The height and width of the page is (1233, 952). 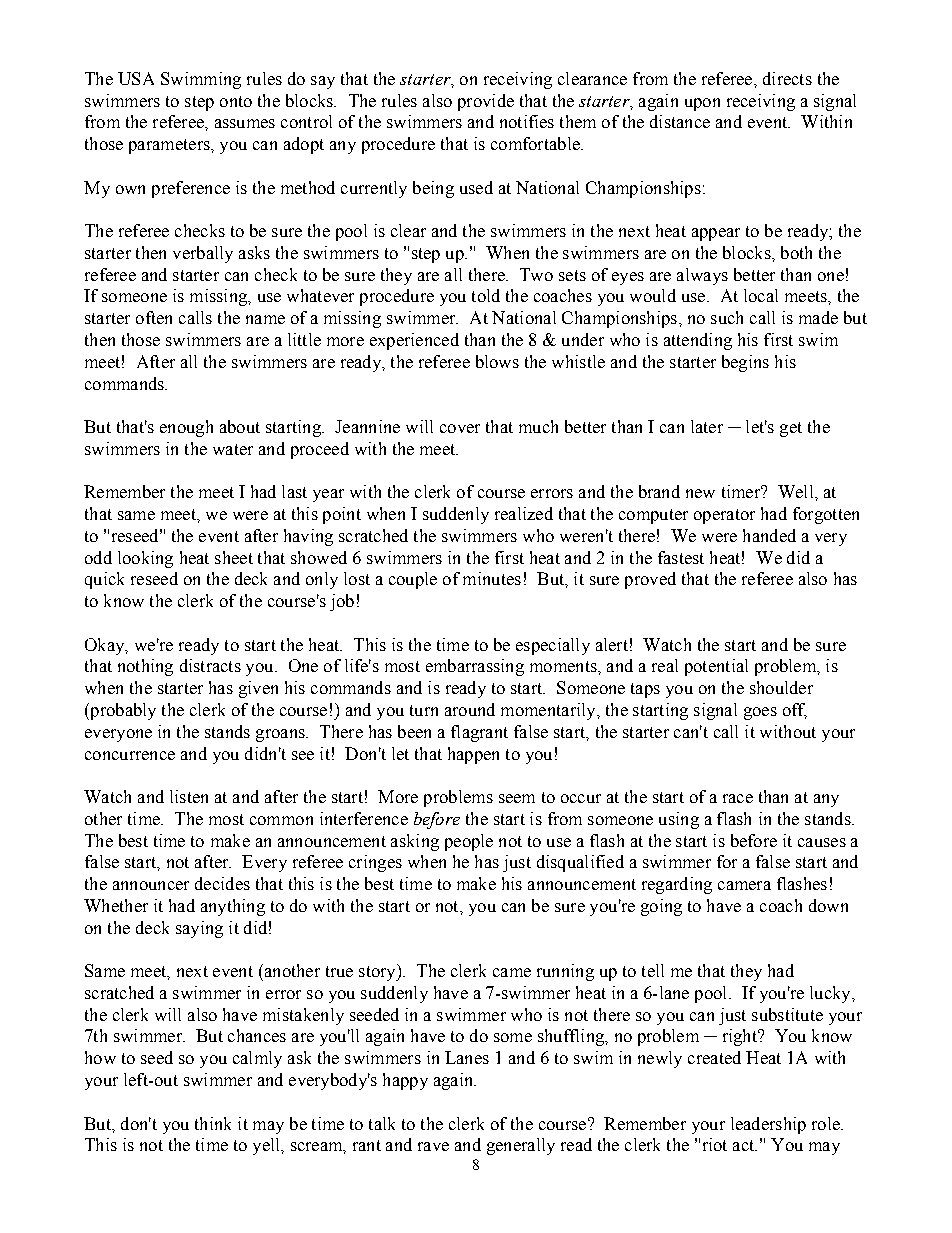 What do you see at coordinates (768, 1125) in the page?
I see `leadership` at bounding box center [768, 1125].
